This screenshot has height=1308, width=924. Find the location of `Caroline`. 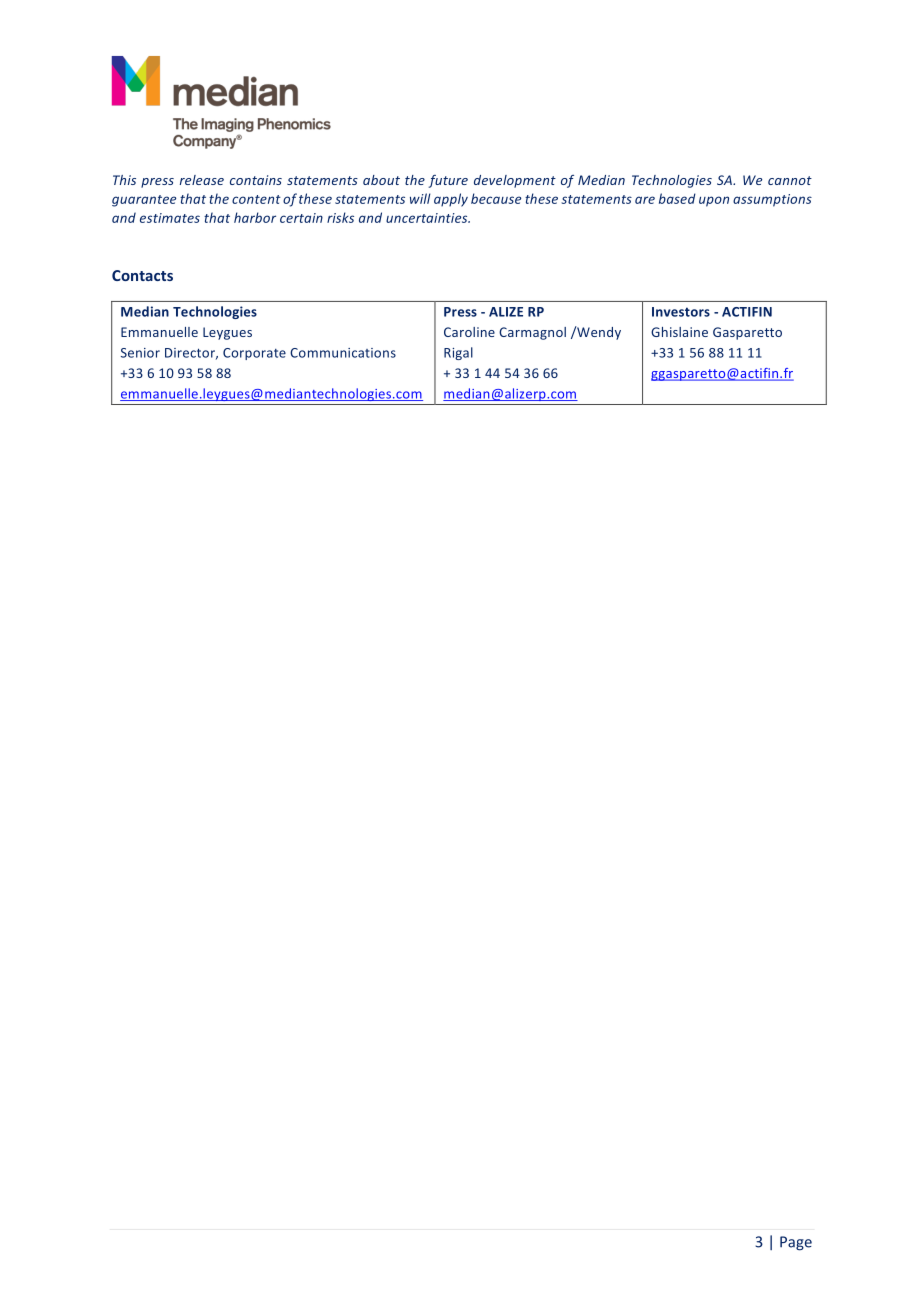

Caroline is located at coordinates (469, 332).
